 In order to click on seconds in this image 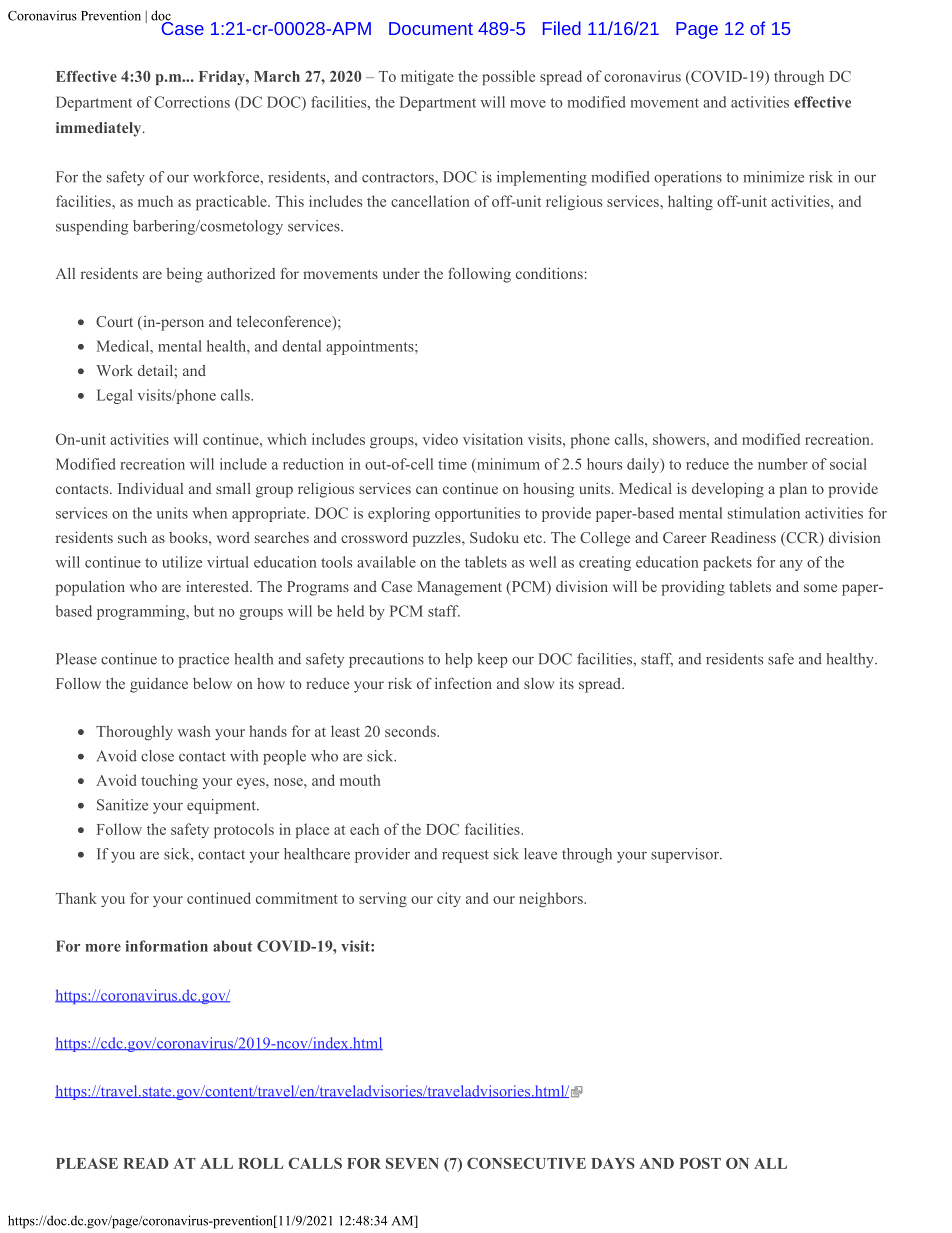, I will do `click(411, 731)`.
